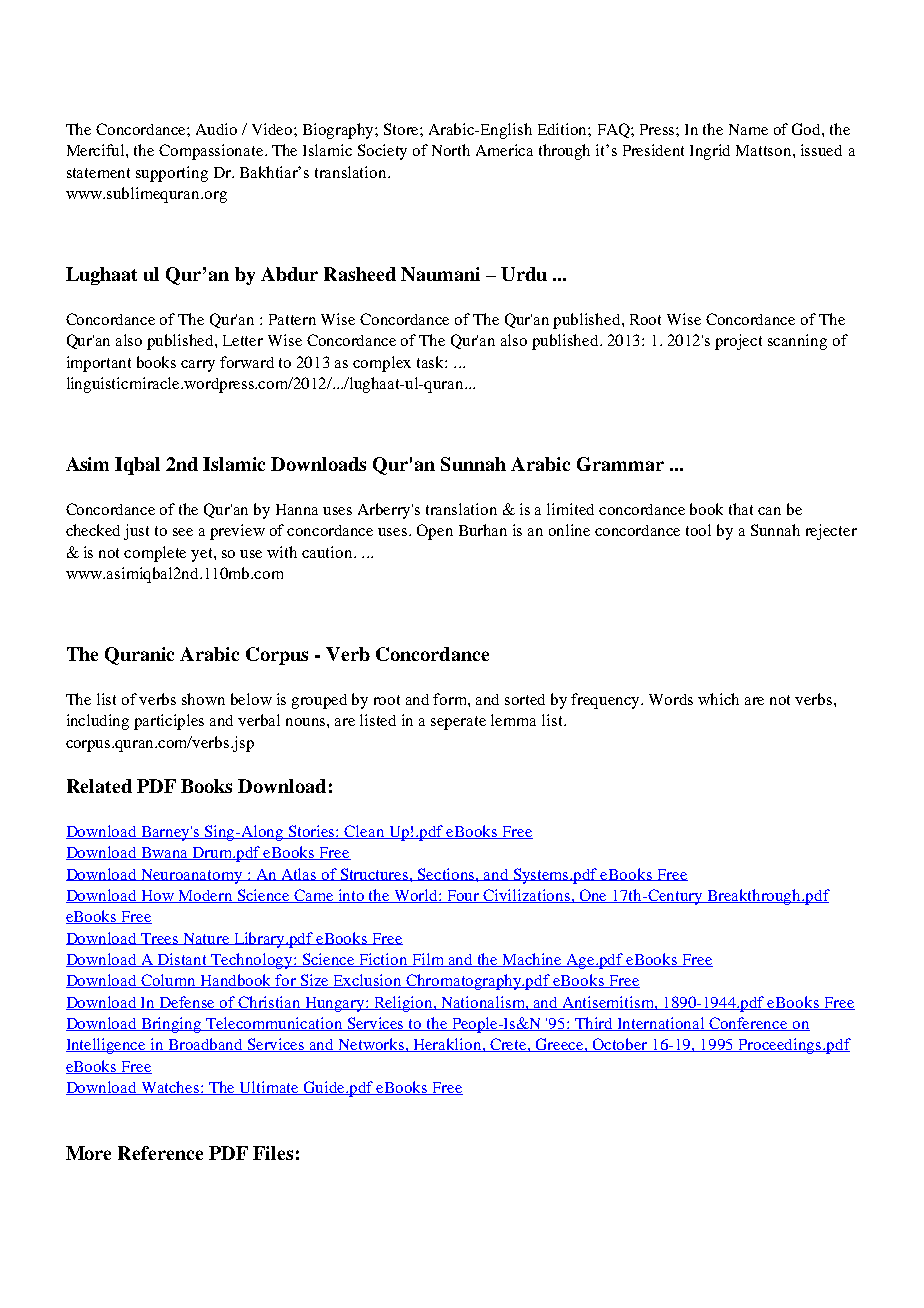 This screenshot has width=924, height=1308. I want to click on that, so click(741, 509).
